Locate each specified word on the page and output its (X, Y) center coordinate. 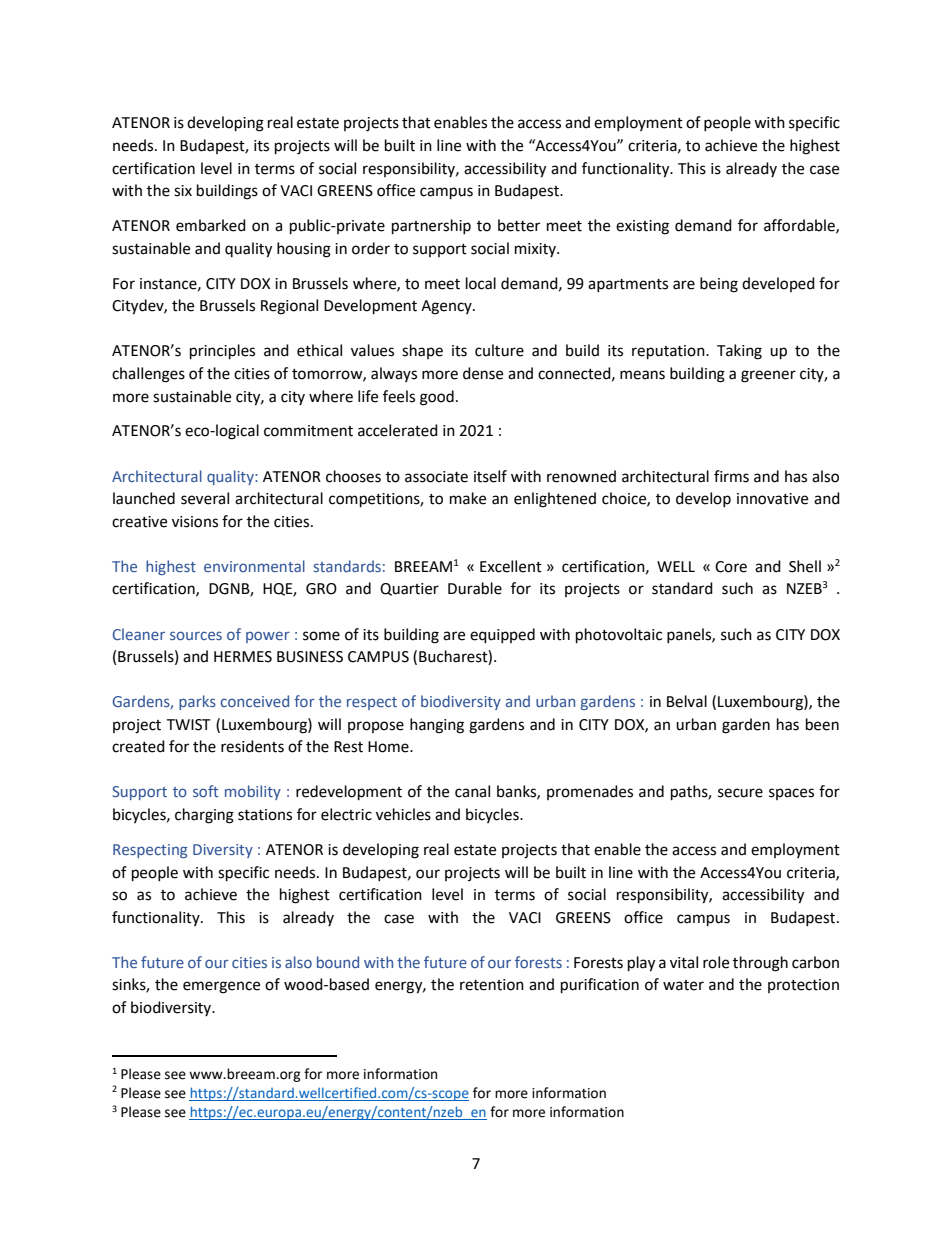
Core (731, 567)
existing (642, 227)
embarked (211, 225)
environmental (254, 566)
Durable (475, 588)
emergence (221, 987)
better (519, 225)
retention (492, 985)
